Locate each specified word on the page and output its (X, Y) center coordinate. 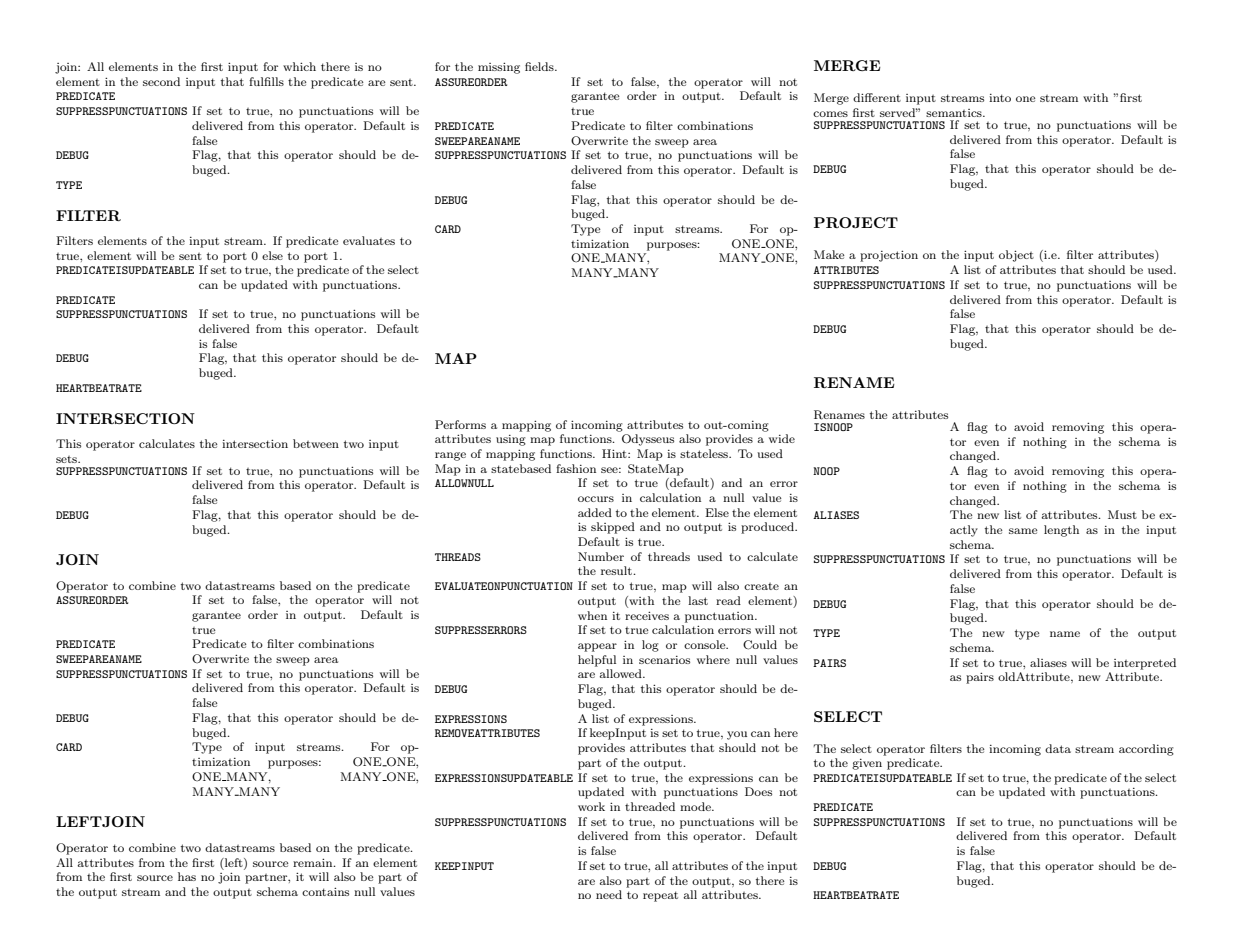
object (1016, 256)
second (161, 81)
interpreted (1145, 664)
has (187, 876)
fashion (576, 468)
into (1000, 98)
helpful (597, 661)
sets (67, 459)
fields (540, 66)
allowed (622, 673)
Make (829, 254)
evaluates (369, 240)
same (1023, 531)
